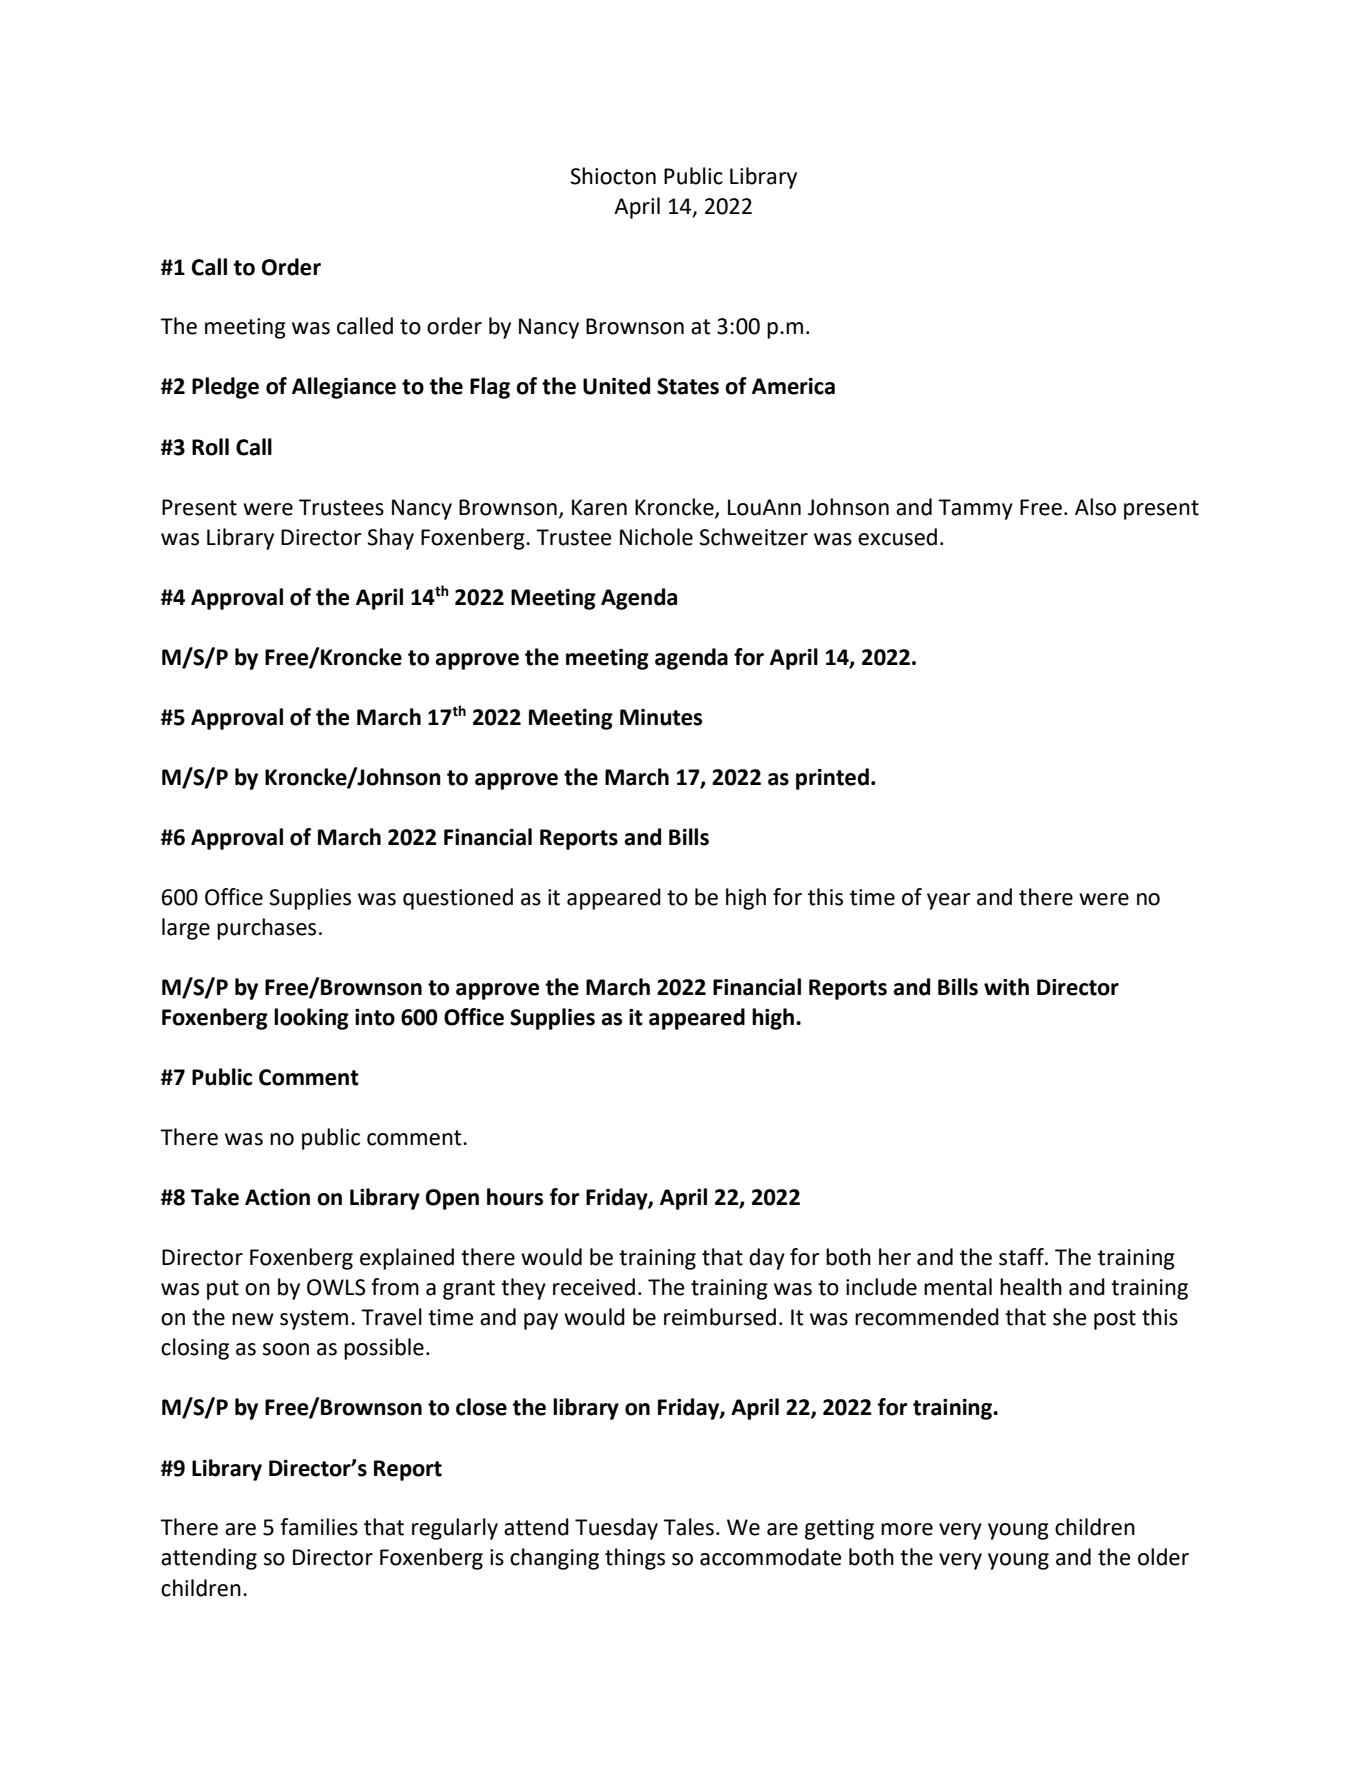 The width and height of the screenshot is (1368, 1771). What do you see at coordinates (688, 386) in the screenshot?
I see `States` at bounding box center [688, 386].
